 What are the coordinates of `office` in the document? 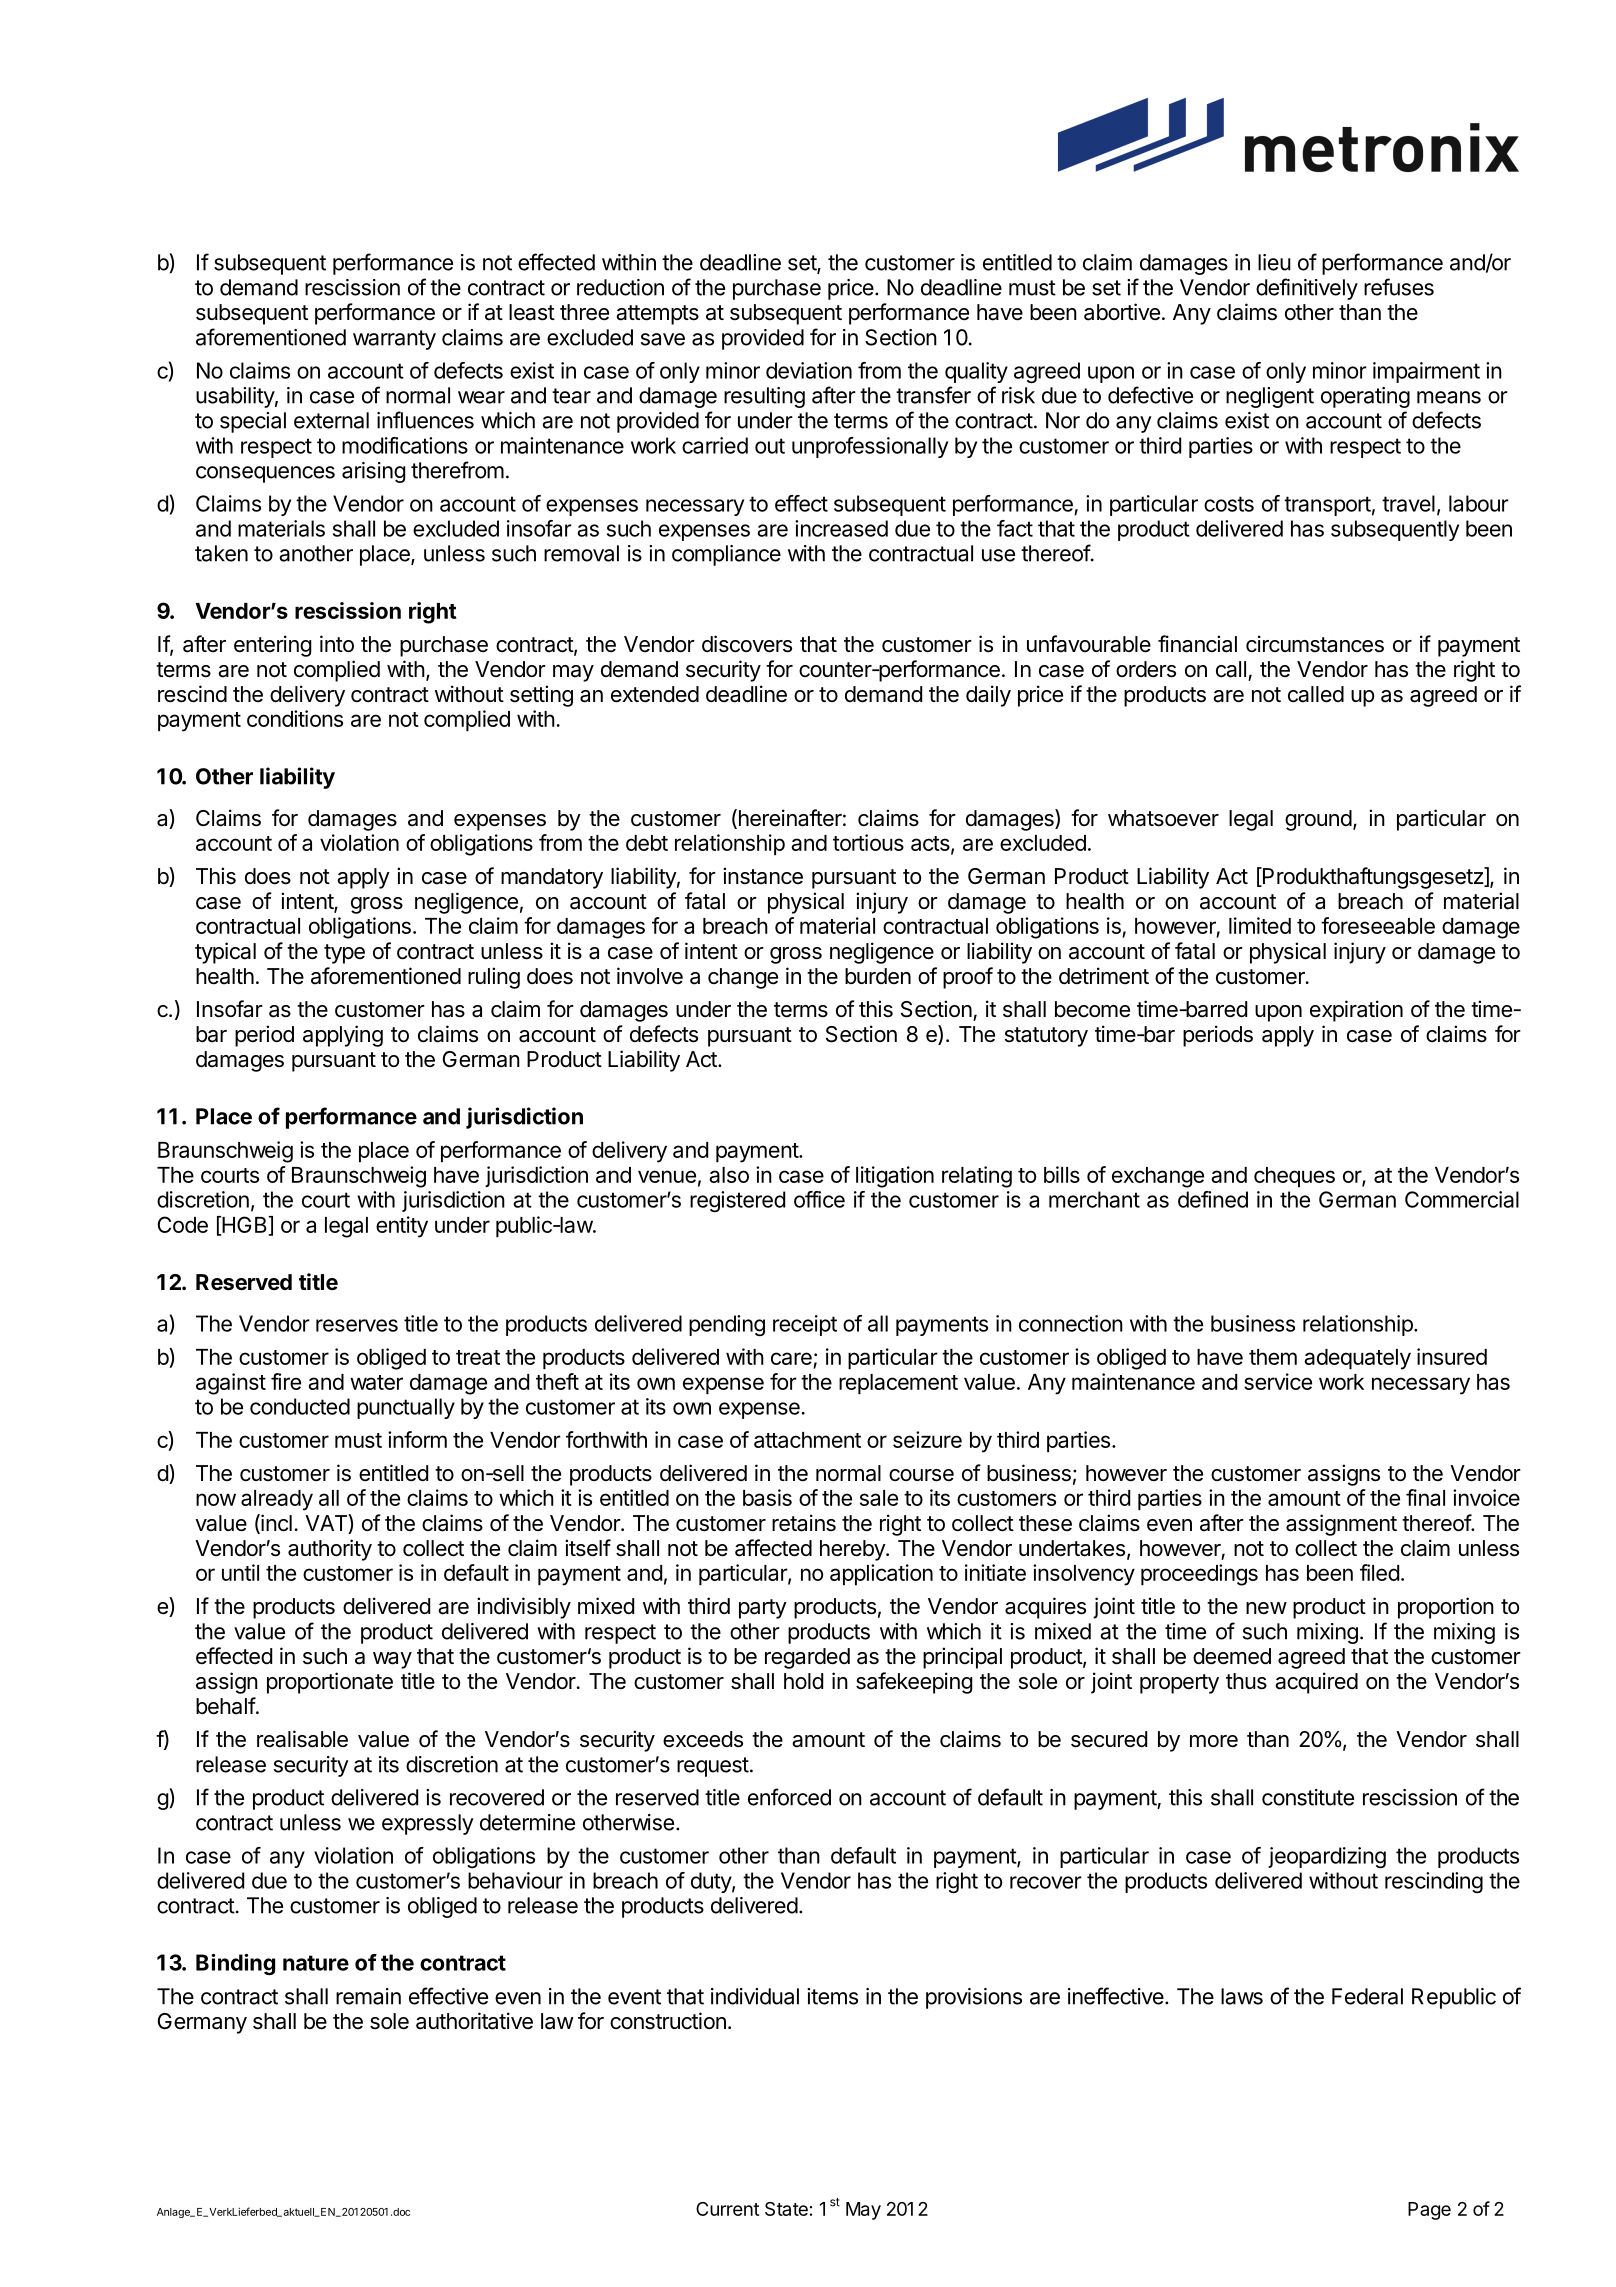 It's located at (819, 1199).
